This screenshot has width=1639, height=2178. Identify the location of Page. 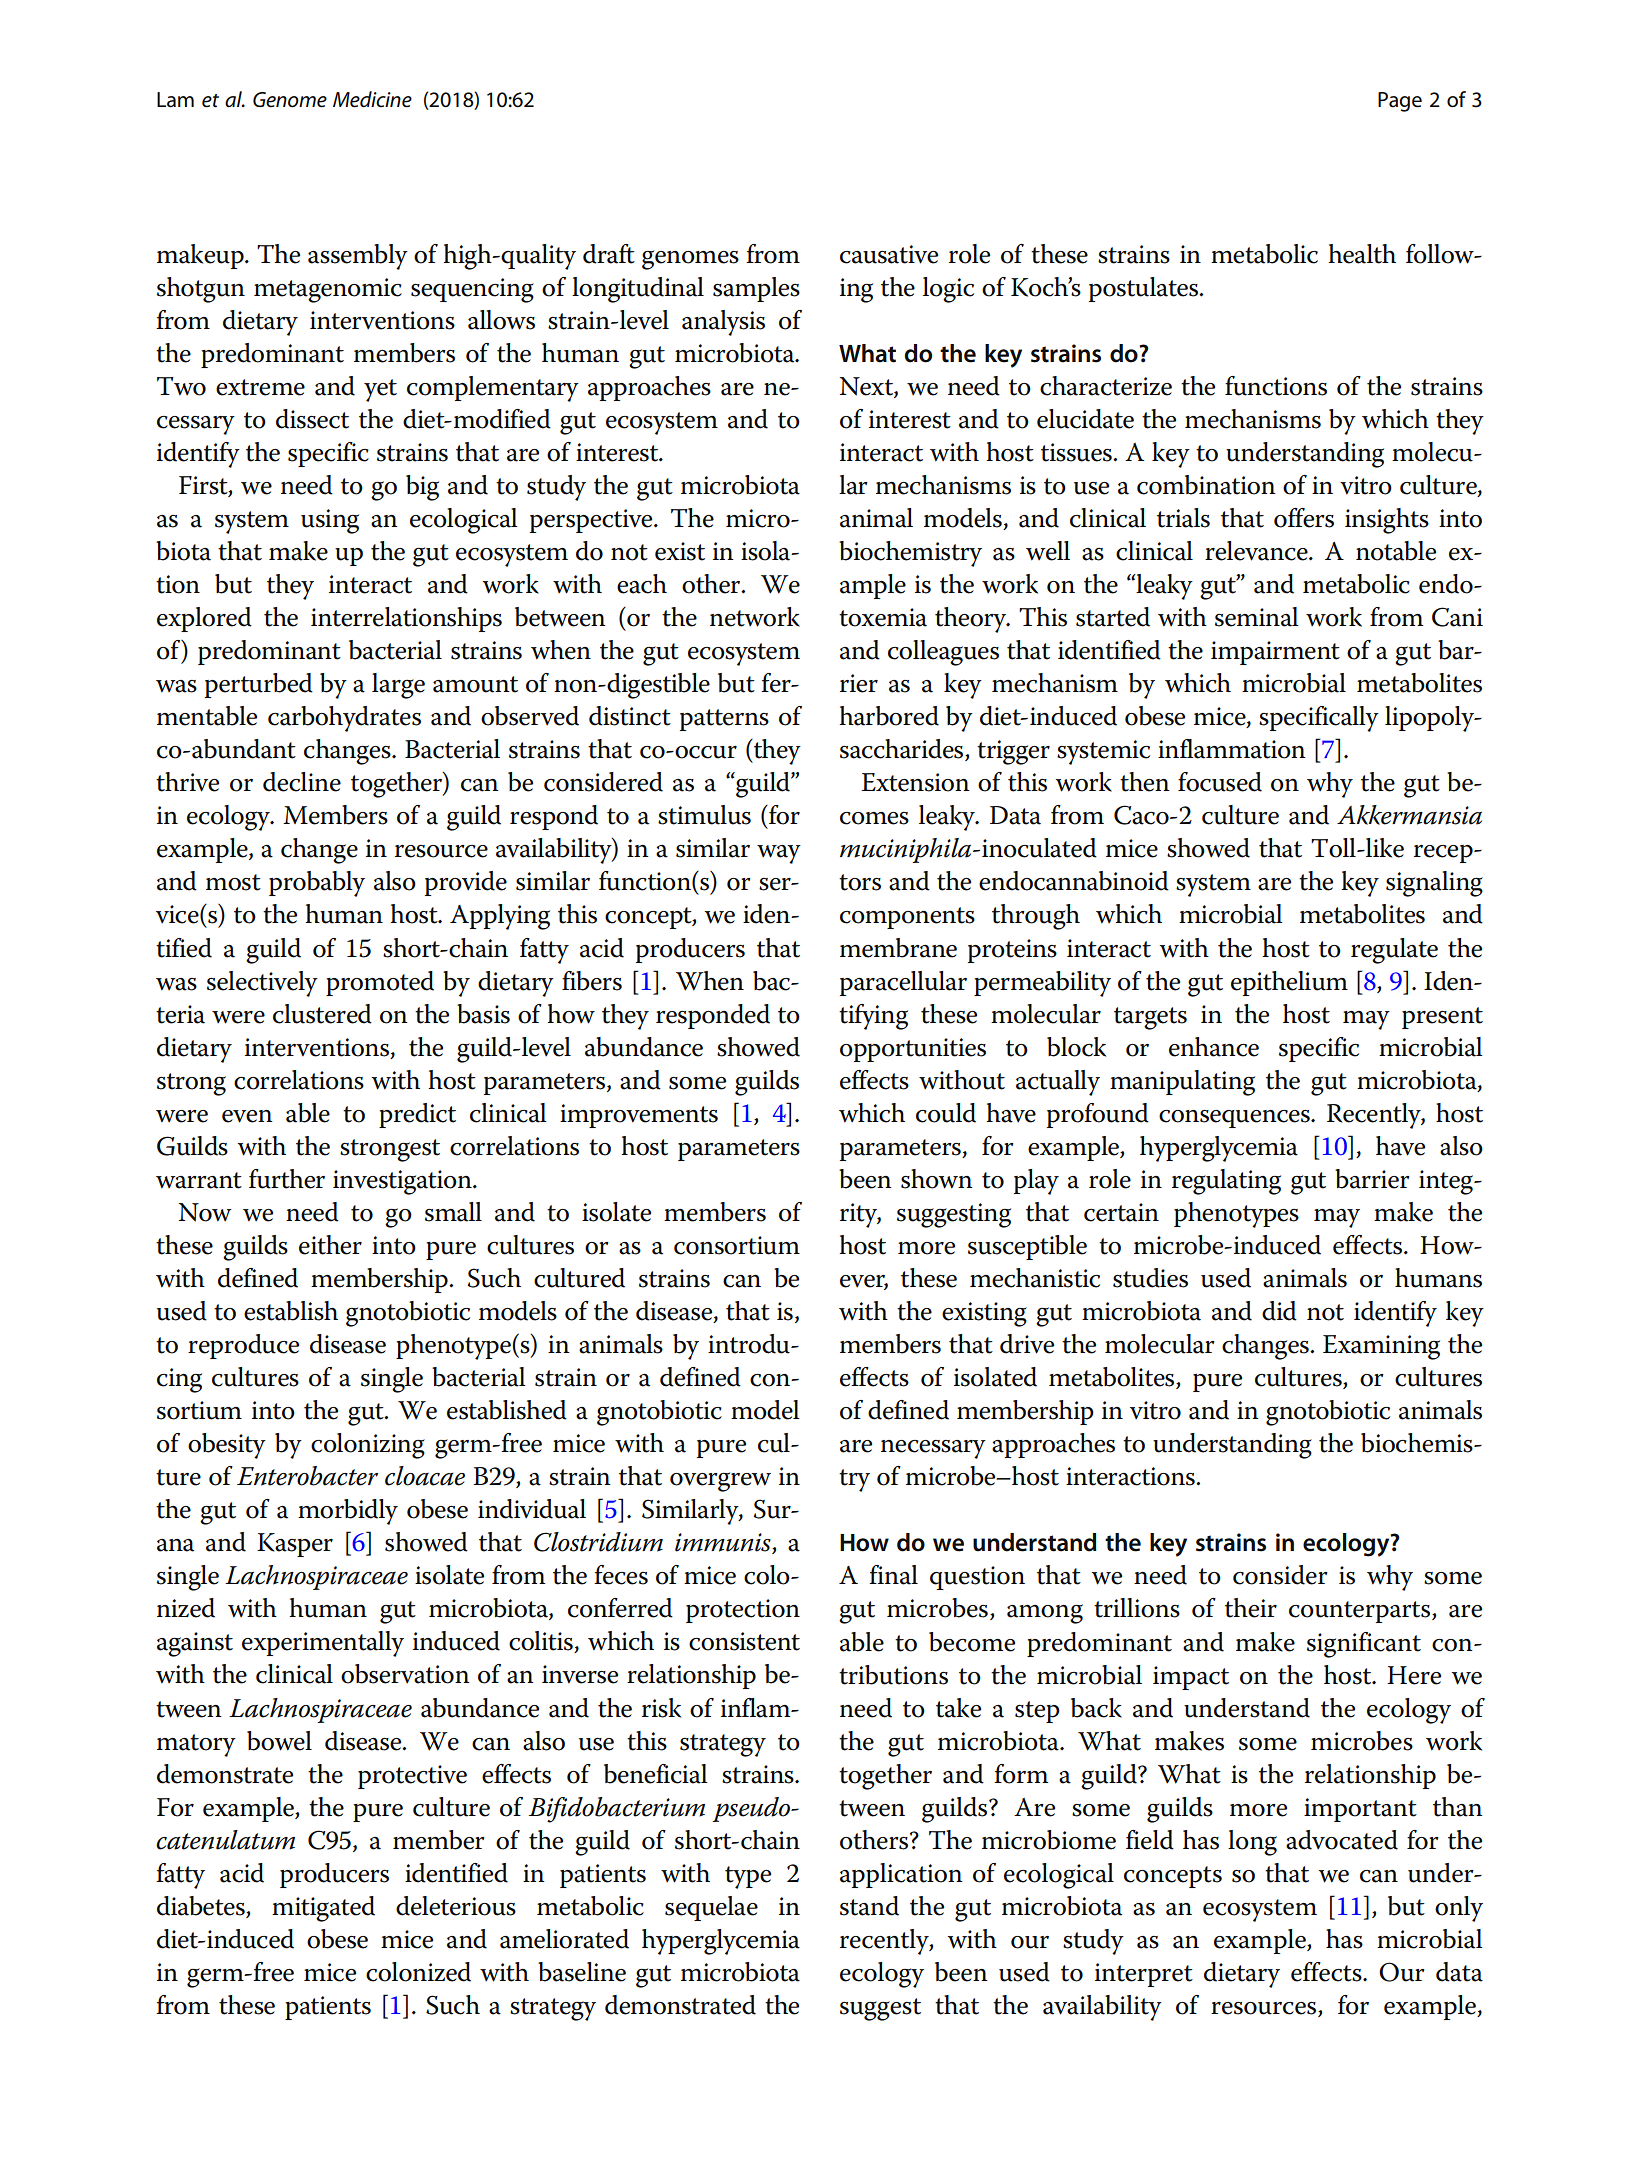
(1400, 102).
